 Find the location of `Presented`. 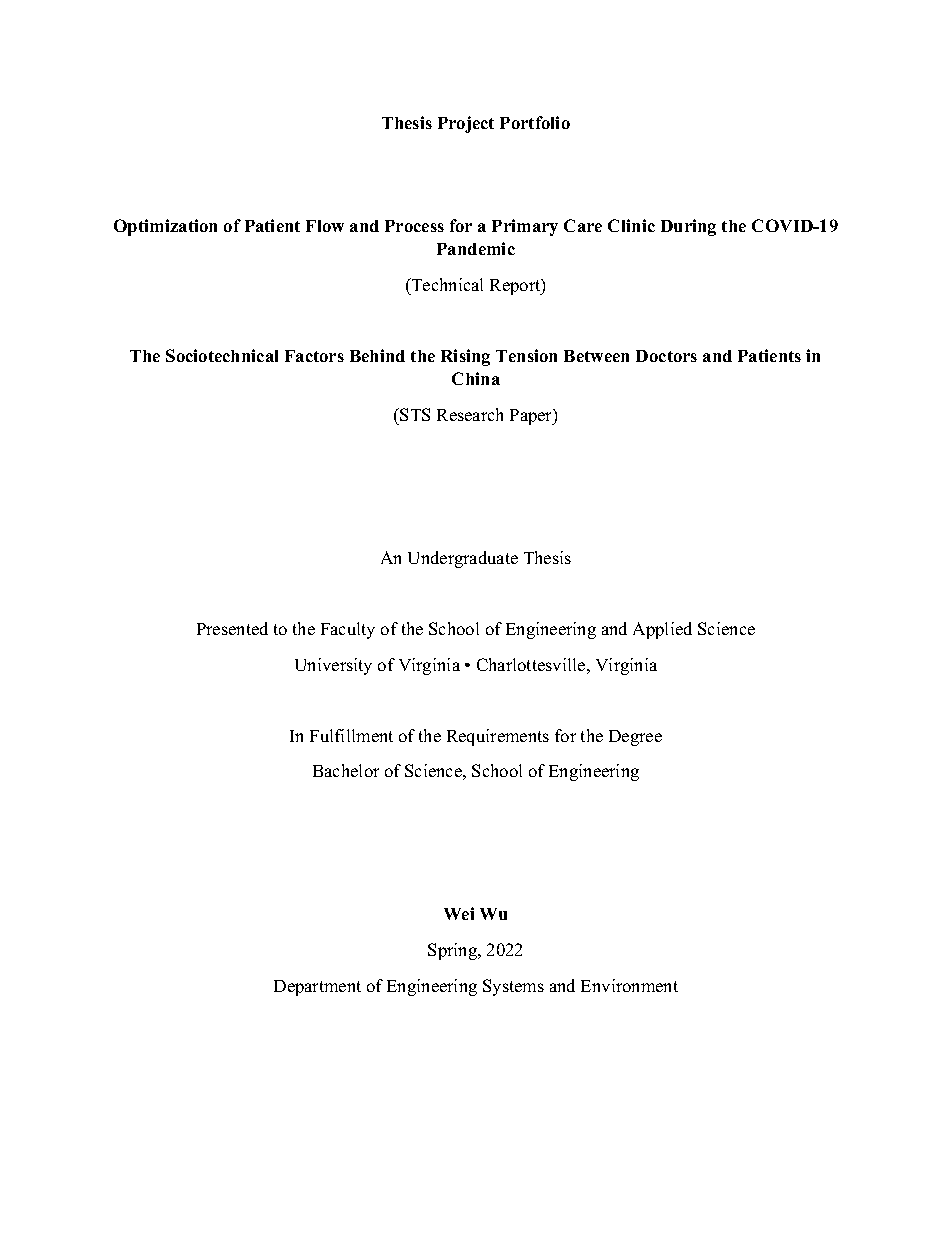

Presented is located at coordinates (232, 628).
